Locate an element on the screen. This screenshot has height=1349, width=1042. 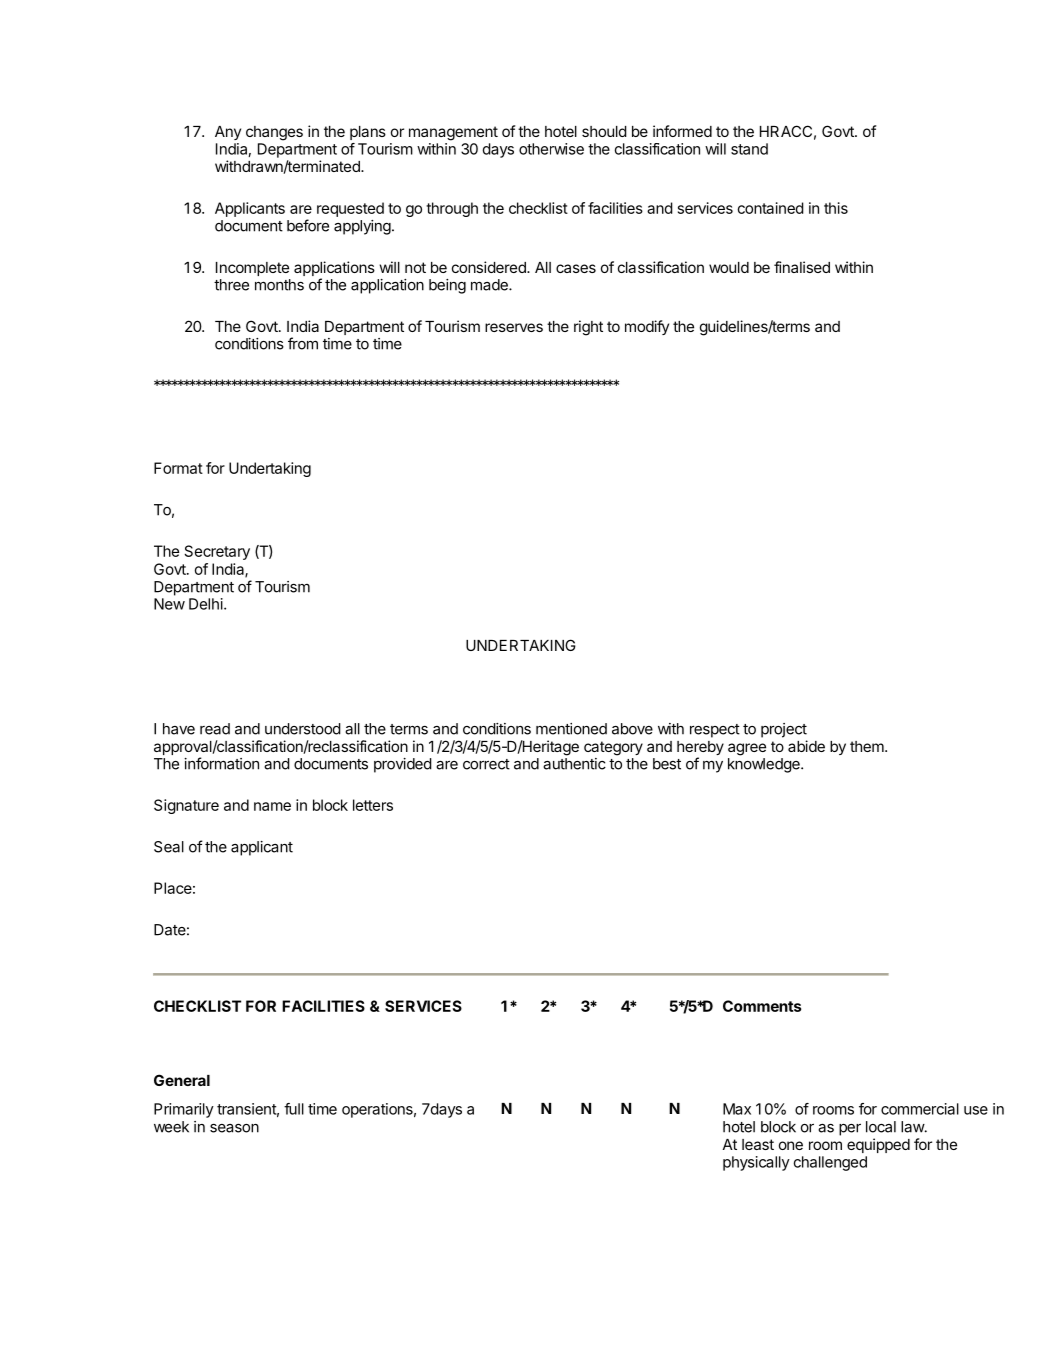
Seal is located at coordinates (169, 847).
